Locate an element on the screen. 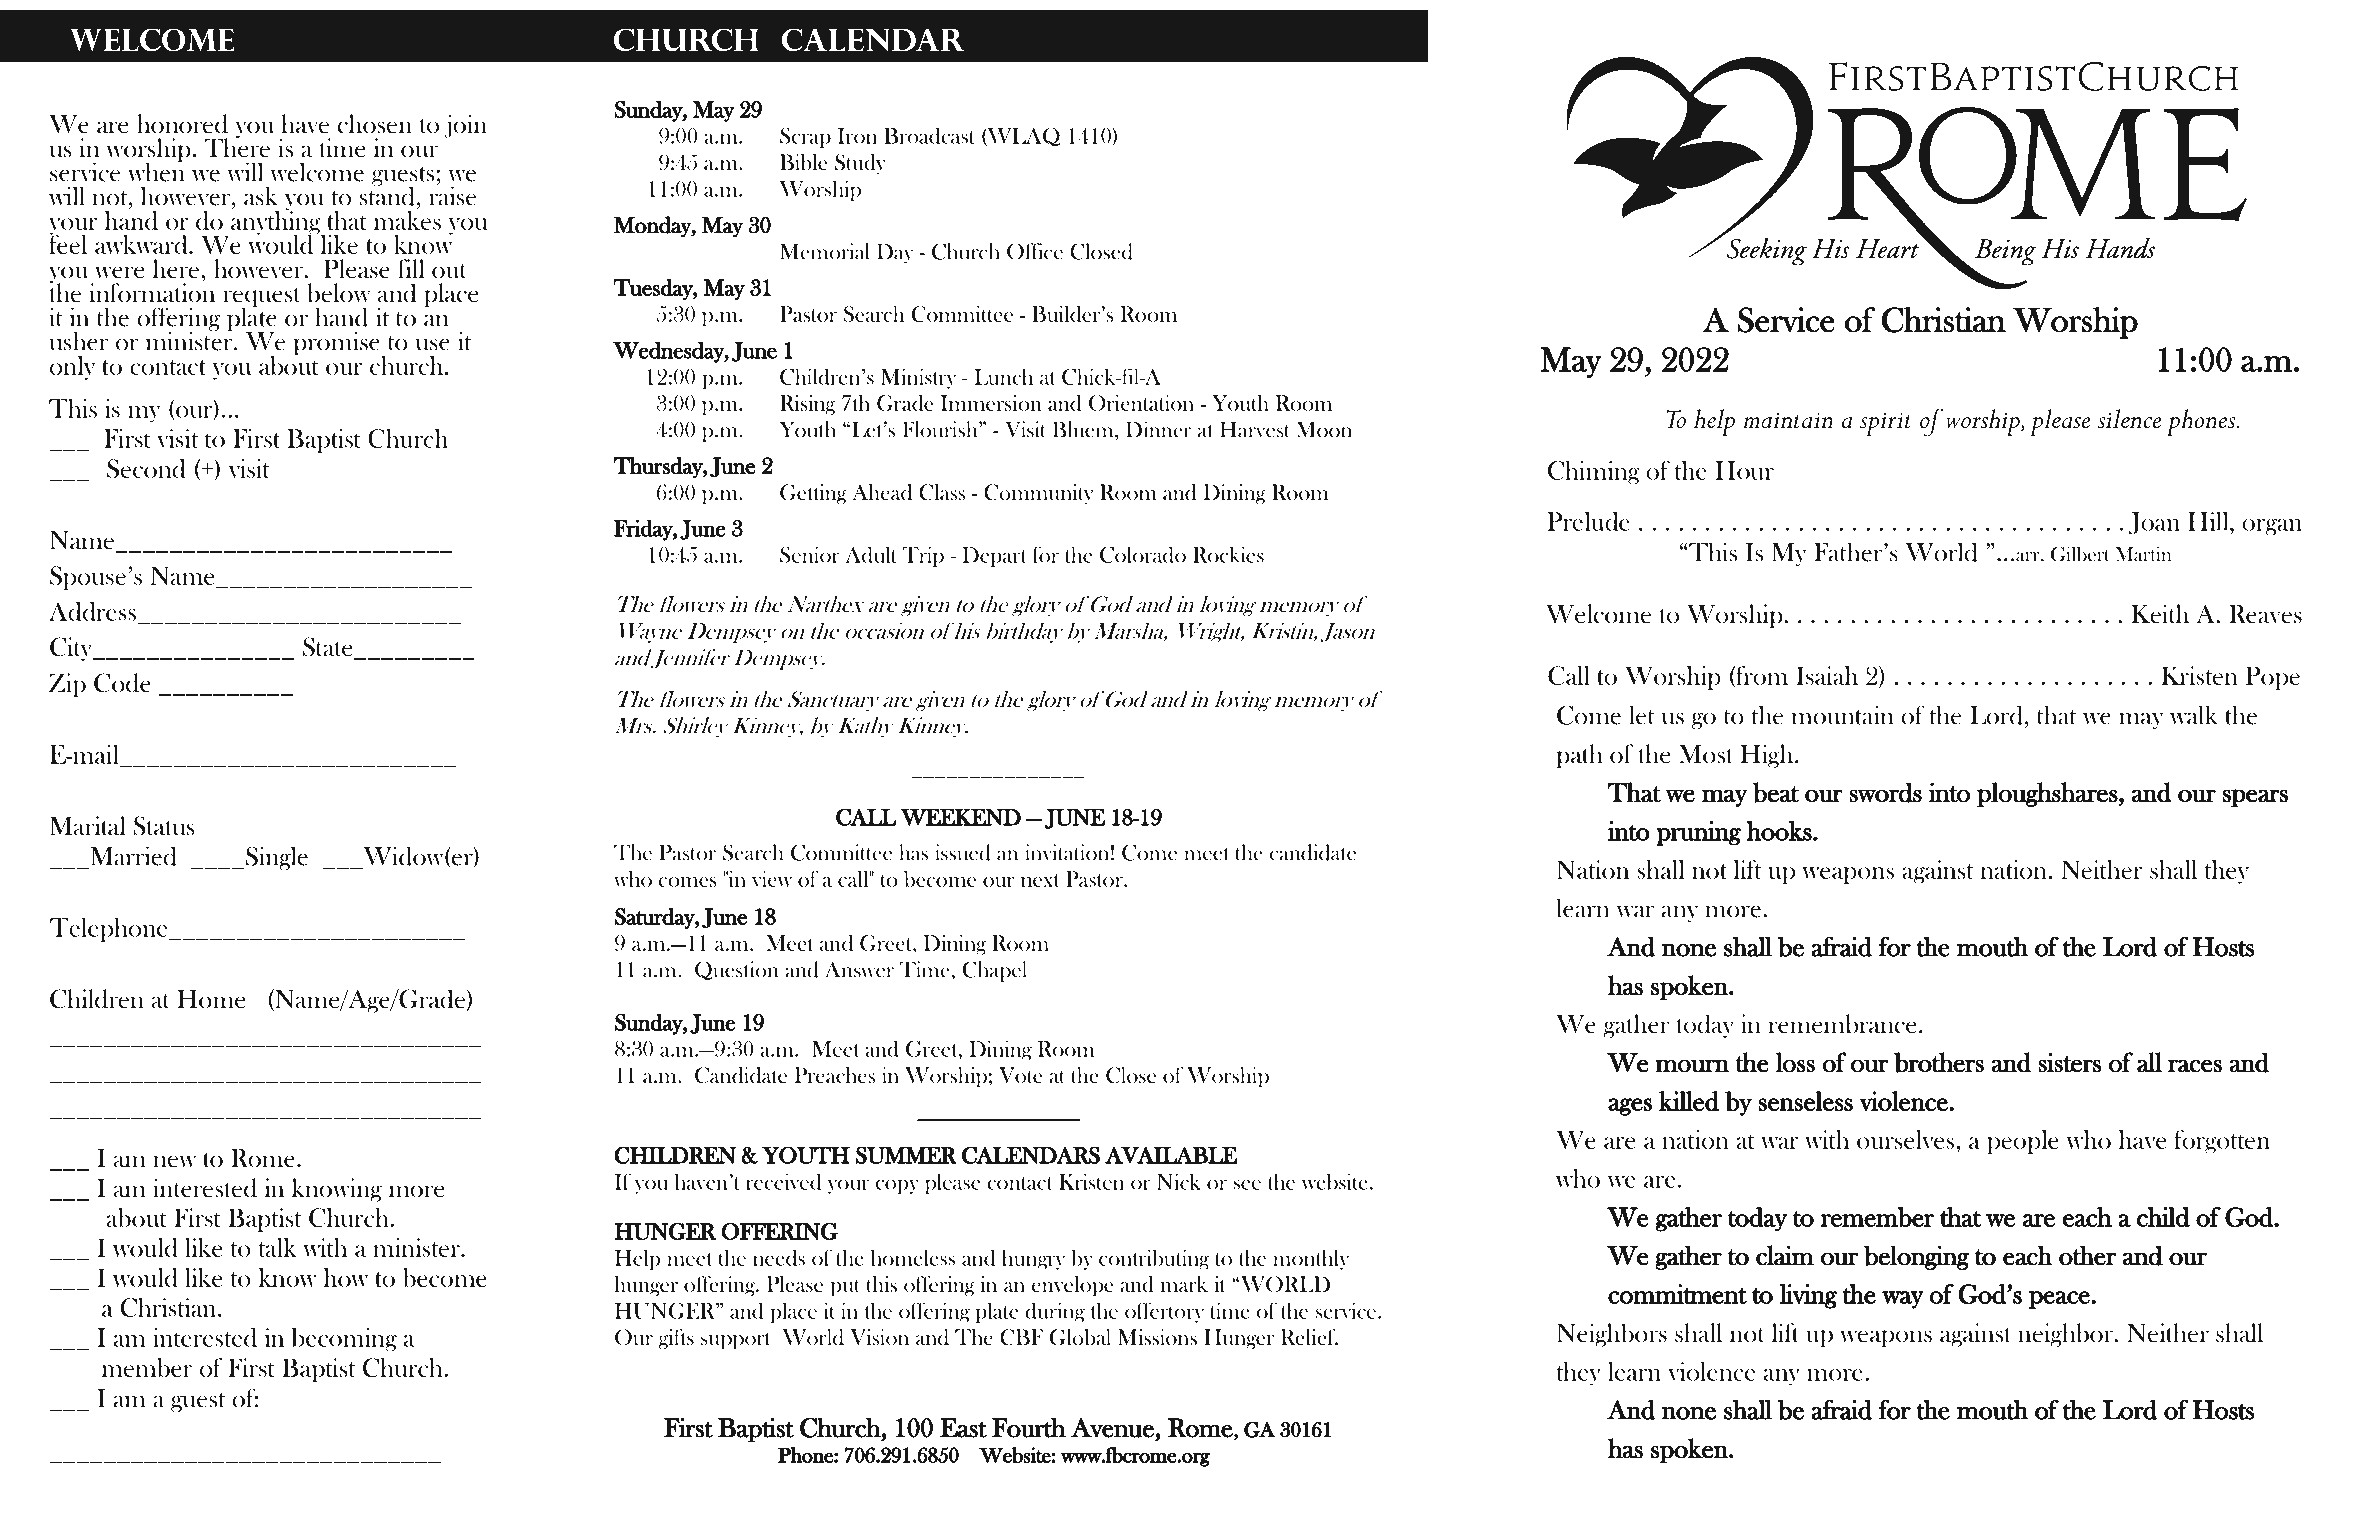 Image resolution: width=2366 pixels, height=1531 pixels. Colorado is located at coordinates (1143, 554).
